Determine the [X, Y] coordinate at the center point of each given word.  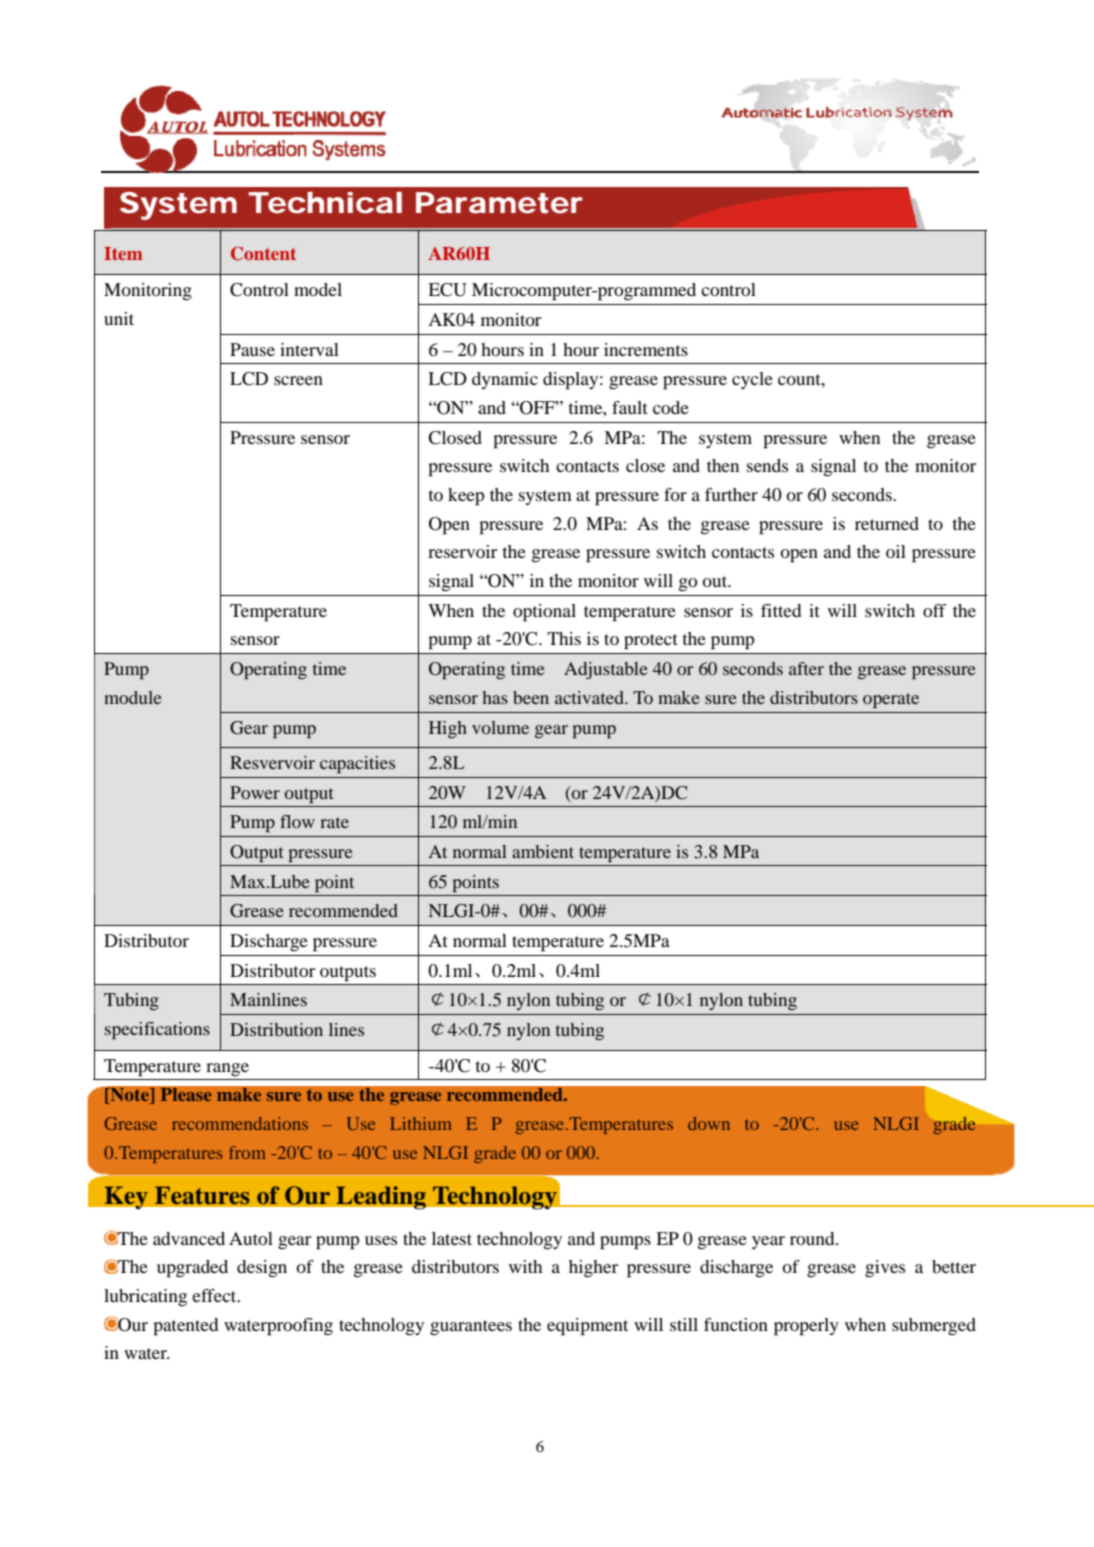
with [525, 1266]
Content [263, 253]
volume [500, 727]
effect [215, 1295]
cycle [752, 380]
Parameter [499, 203]
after [806, 668]
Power [255, 792]
